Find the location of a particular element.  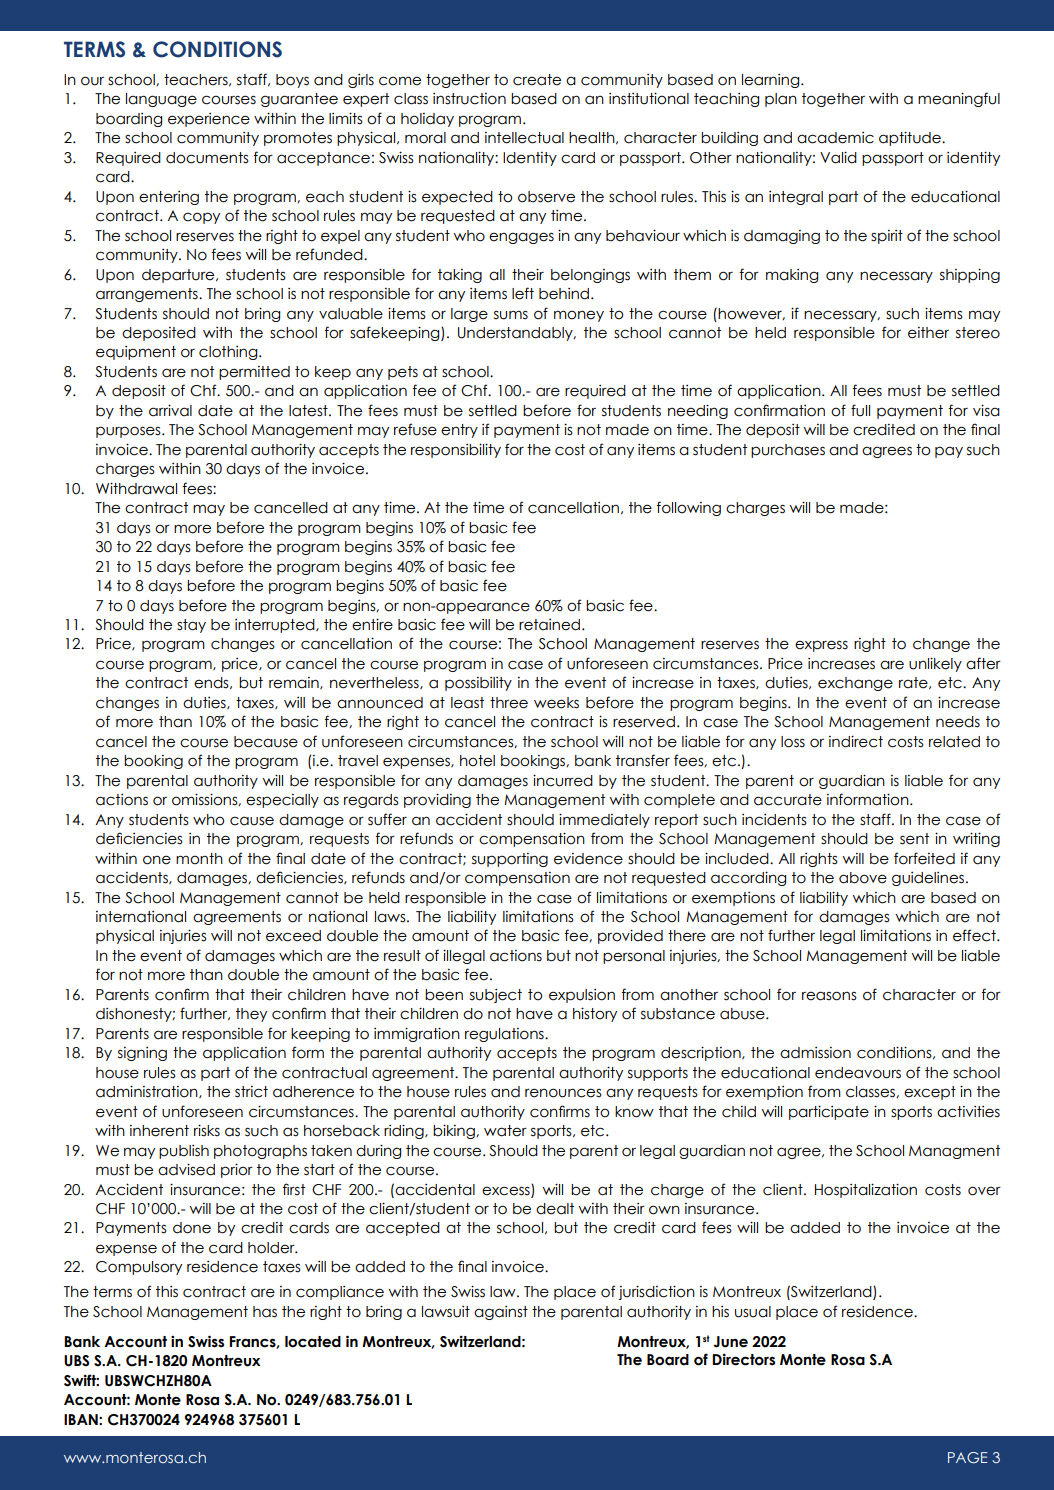

expulsion is located at coordinates (582, 996).
